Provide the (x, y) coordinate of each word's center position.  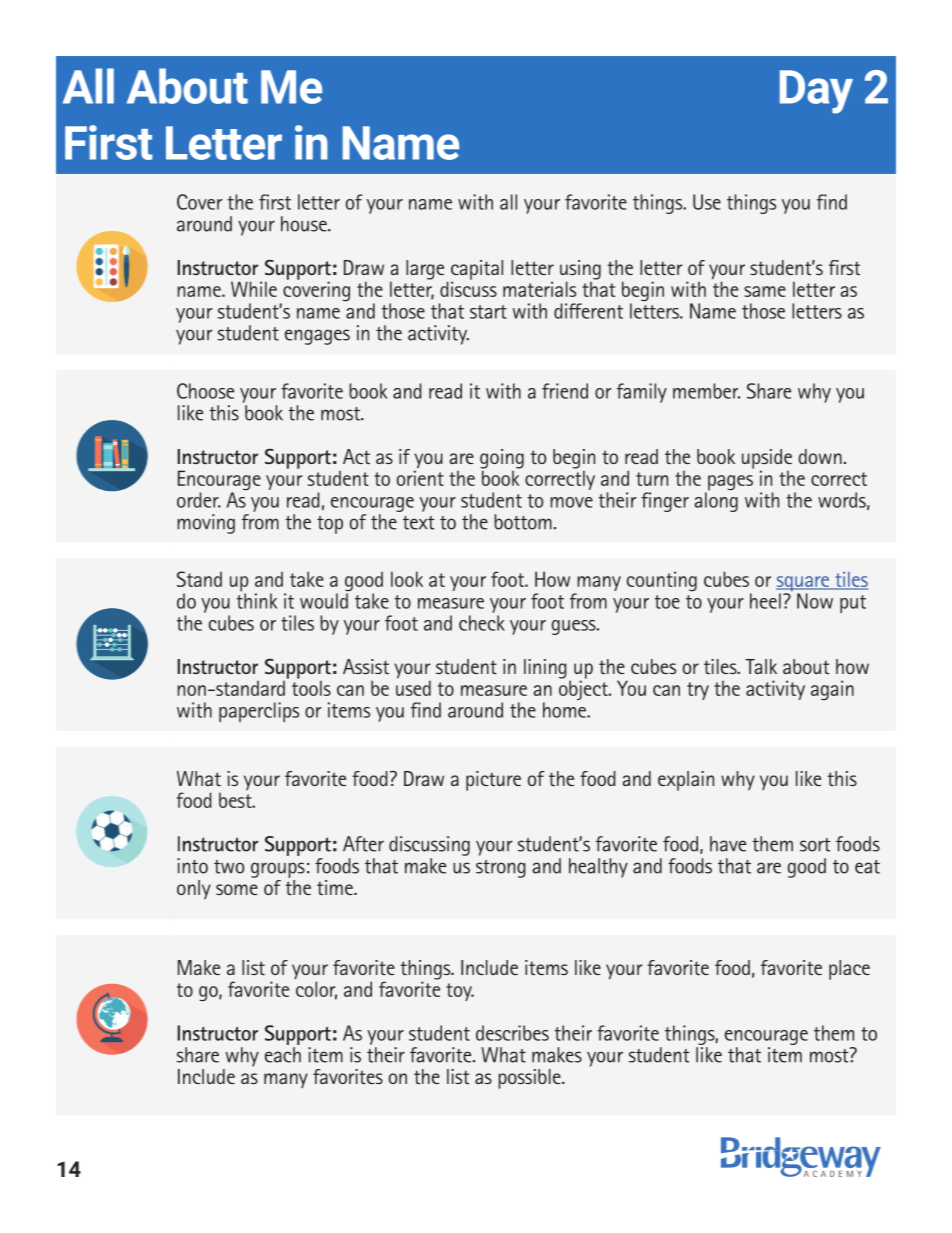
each (283, 1055)
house (305, 224)
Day (816, 92)
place (849, 970)
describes (512, 1033)
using (580, 271)
